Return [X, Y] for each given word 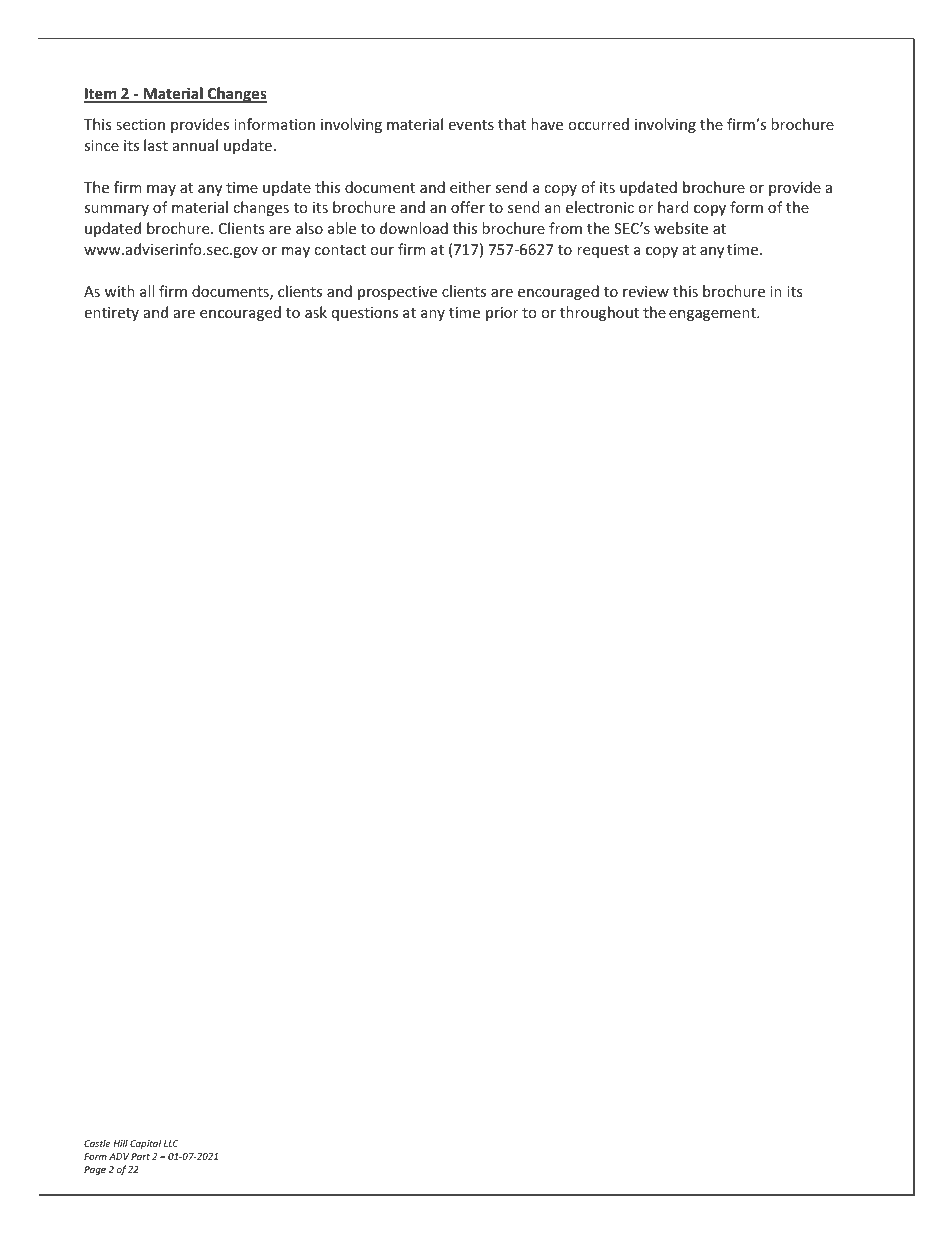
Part [140, 1156]
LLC [171, 1143]
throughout [599, 313]
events [471, 125]
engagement [713, 314]
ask [316, 312]
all [147, 291]
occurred [598, 124]
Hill [120, 1143]
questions [365, 314]
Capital [145, 1144]
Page [95, 1170]
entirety [111, 314]
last [156, 145]
